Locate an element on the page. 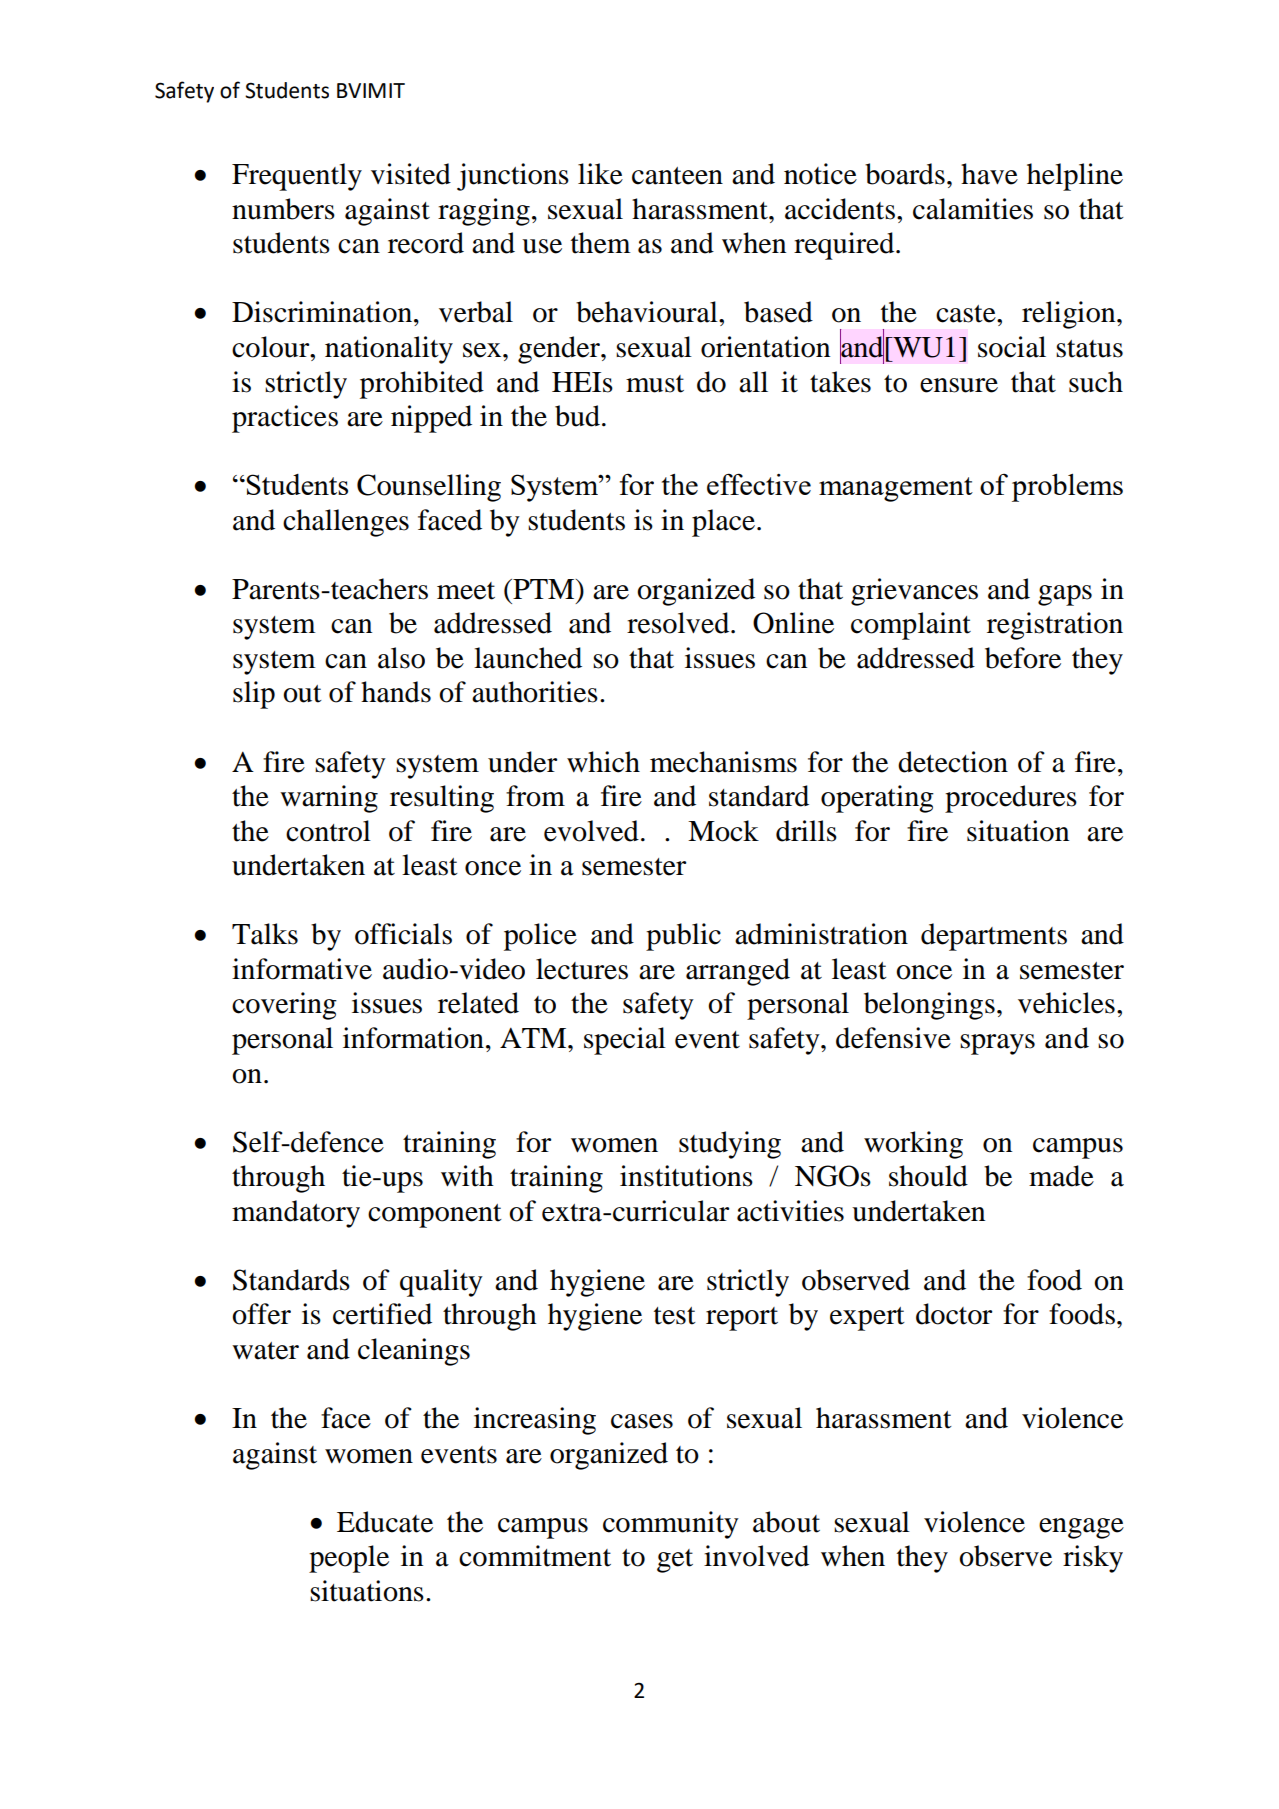  Educate is located at coordinates (385, 1522).
